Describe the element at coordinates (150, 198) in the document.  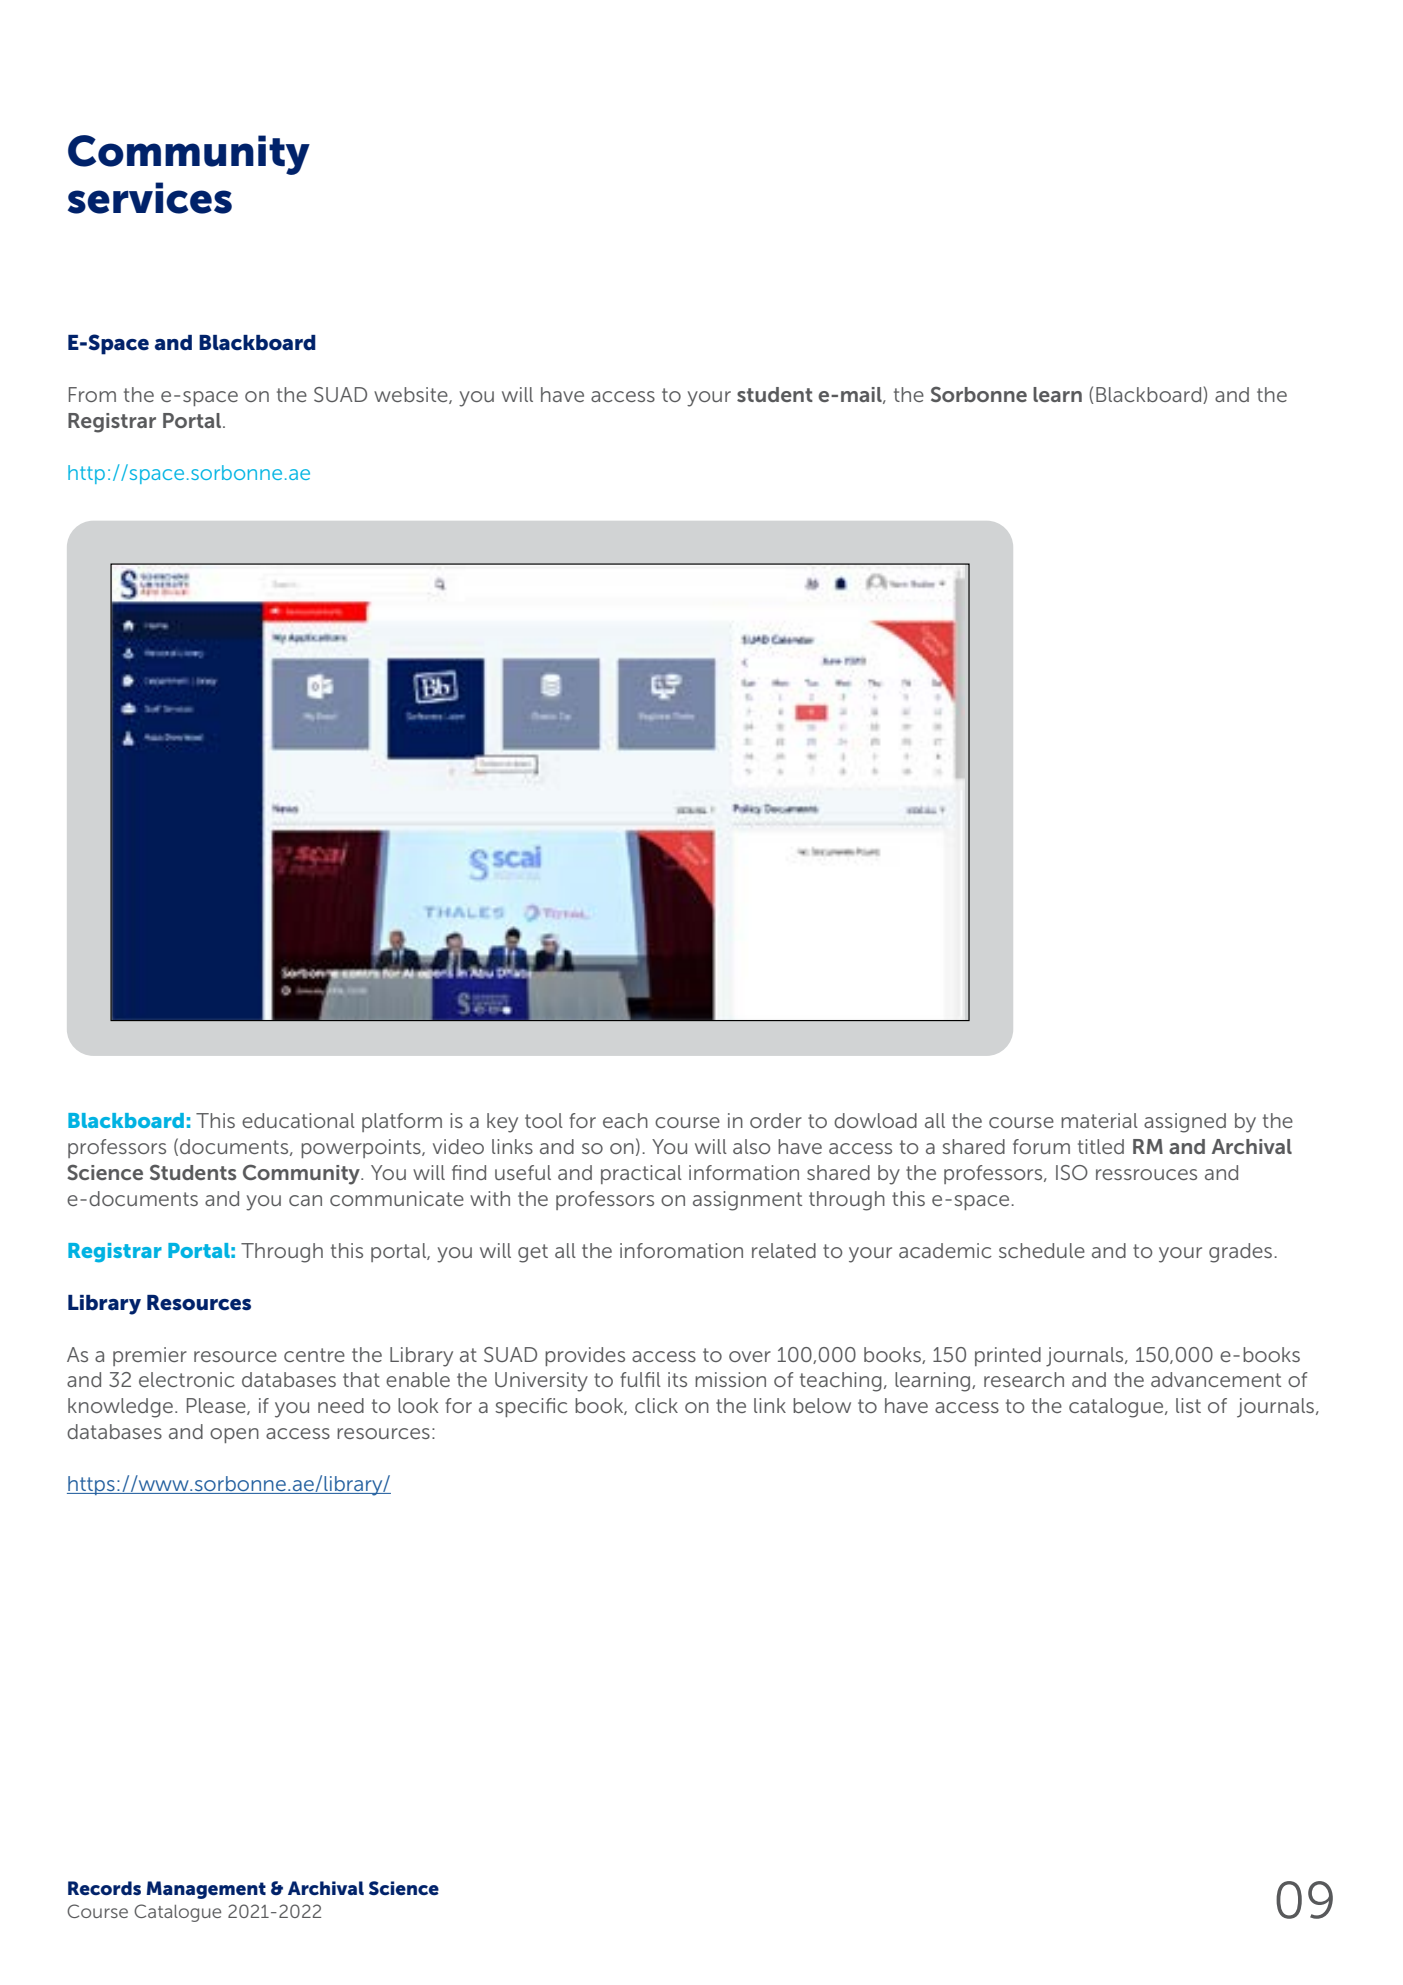
I see `services` at that location.
